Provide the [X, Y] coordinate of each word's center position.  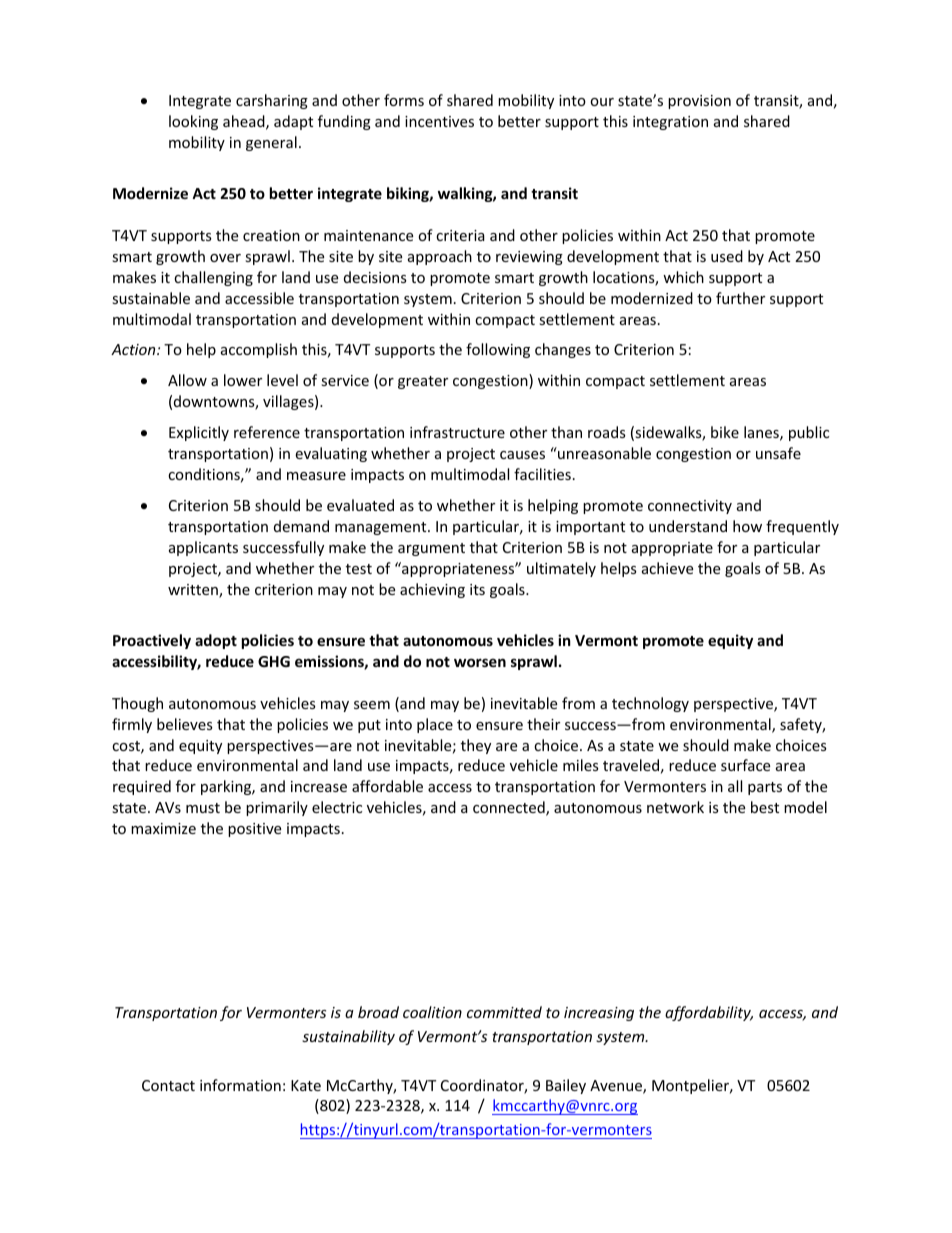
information [240, 1085]
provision [699, 102]
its [477, 589]
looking [193, 122]
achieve [667, 568]
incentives [439, 121]
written [194, 591]
